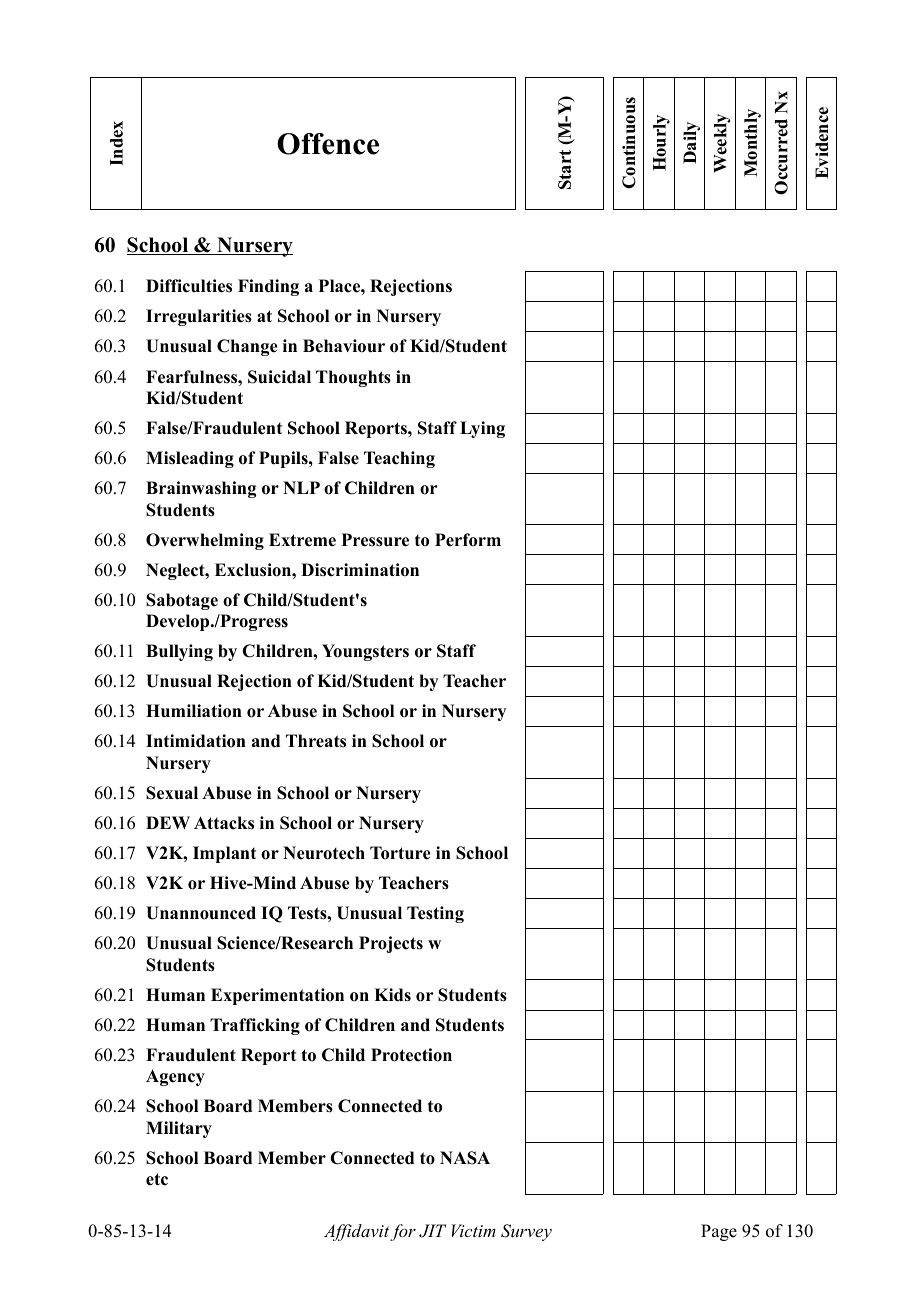 The width and height of the image is (924, 1308). I want to click on Offence, so click(328, 144).
